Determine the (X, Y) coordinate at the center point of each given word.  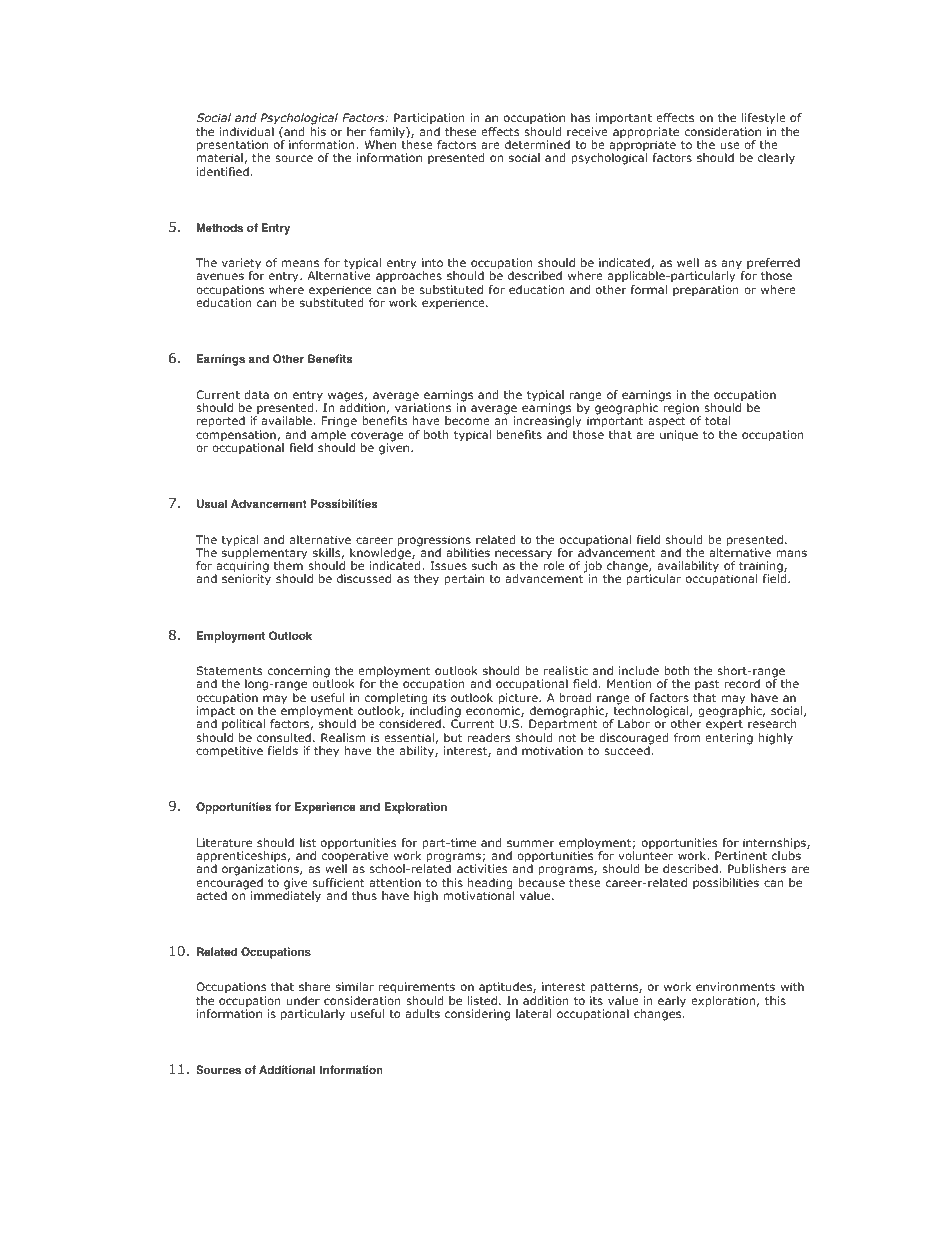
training (762, 568)
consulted (284, 737)
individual (247, 131)
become (467, 420)
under (303, 1000)
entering (729, 739)
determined (537, 144)
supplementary (264, 554)
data (256, 394)
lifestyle (765, 120)
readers (489, 737)
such (484, 565)
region (682, 410)
